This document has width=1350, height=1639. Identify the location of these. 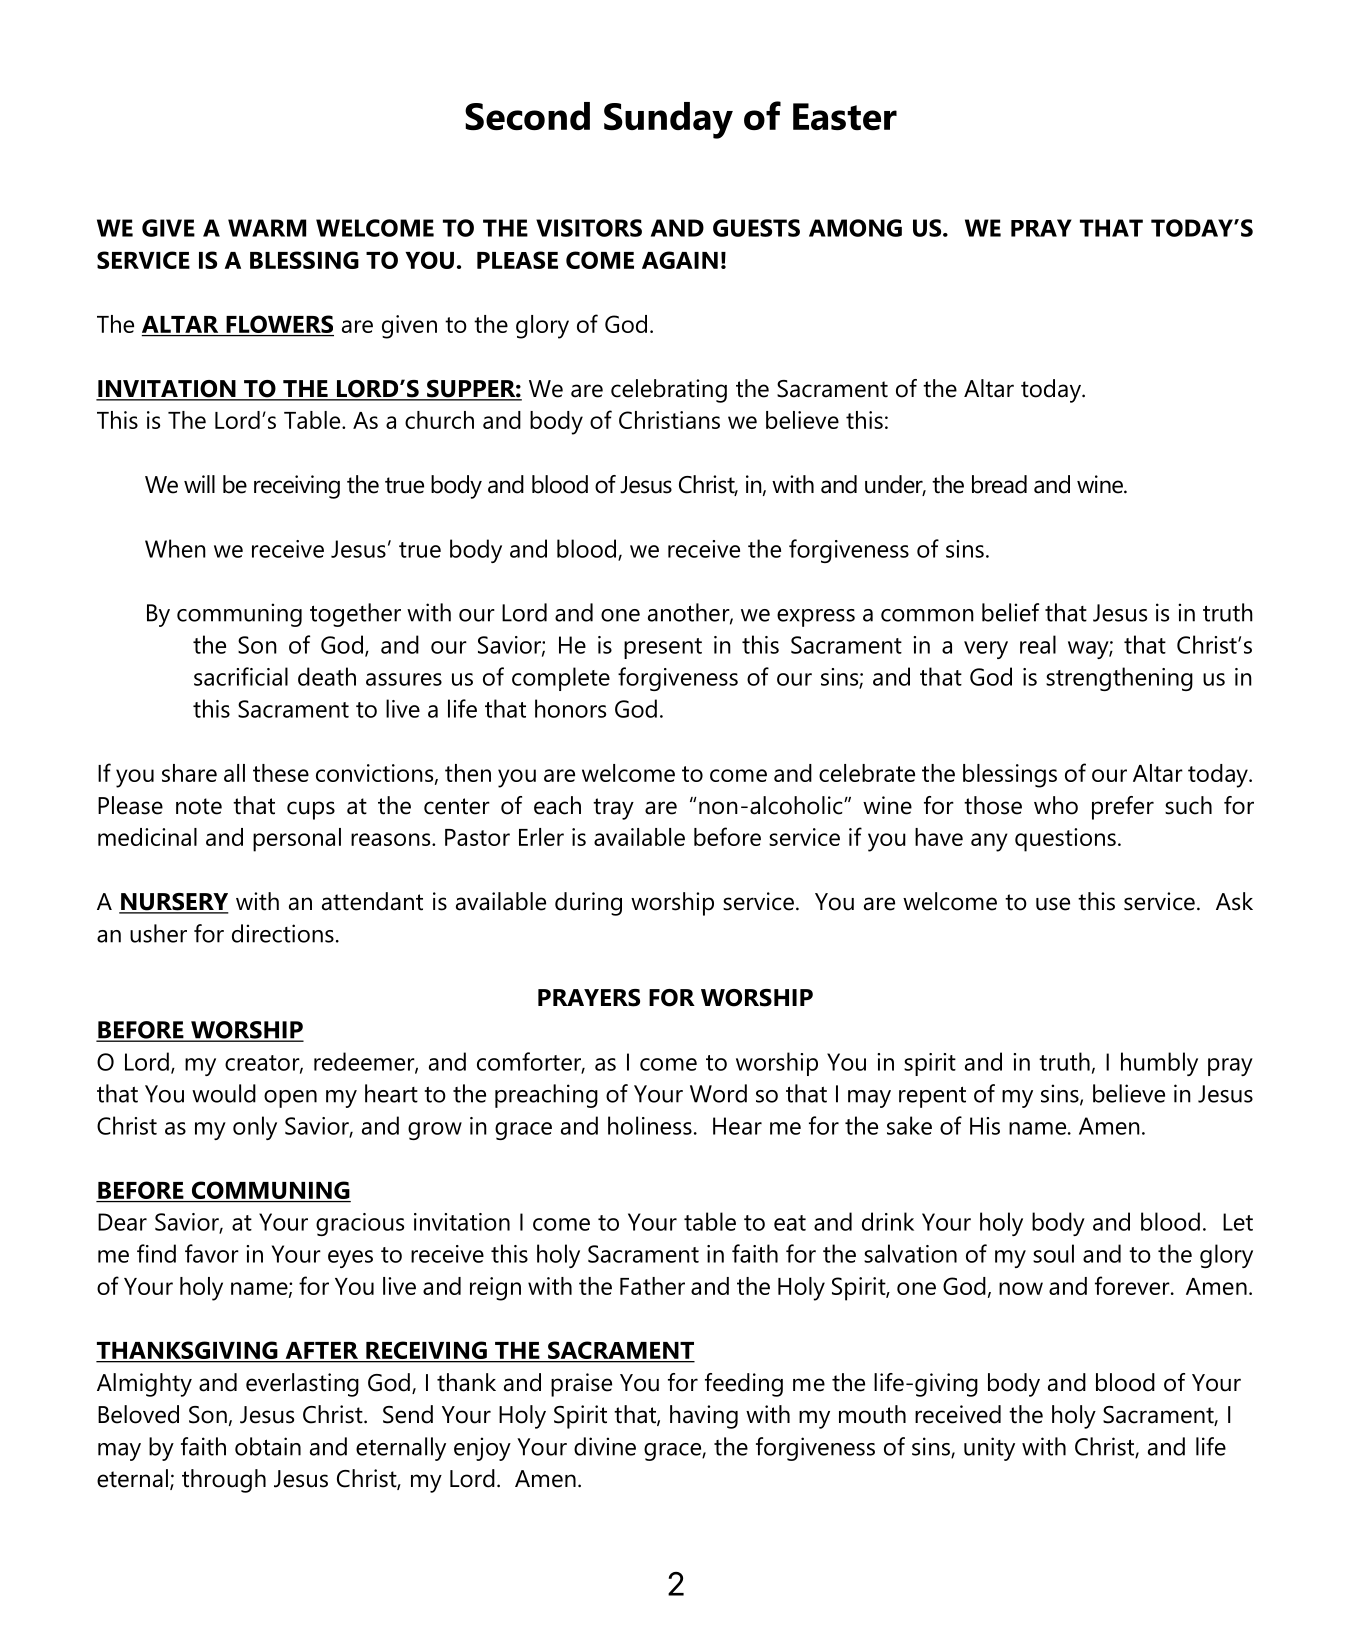
(281, 773).
